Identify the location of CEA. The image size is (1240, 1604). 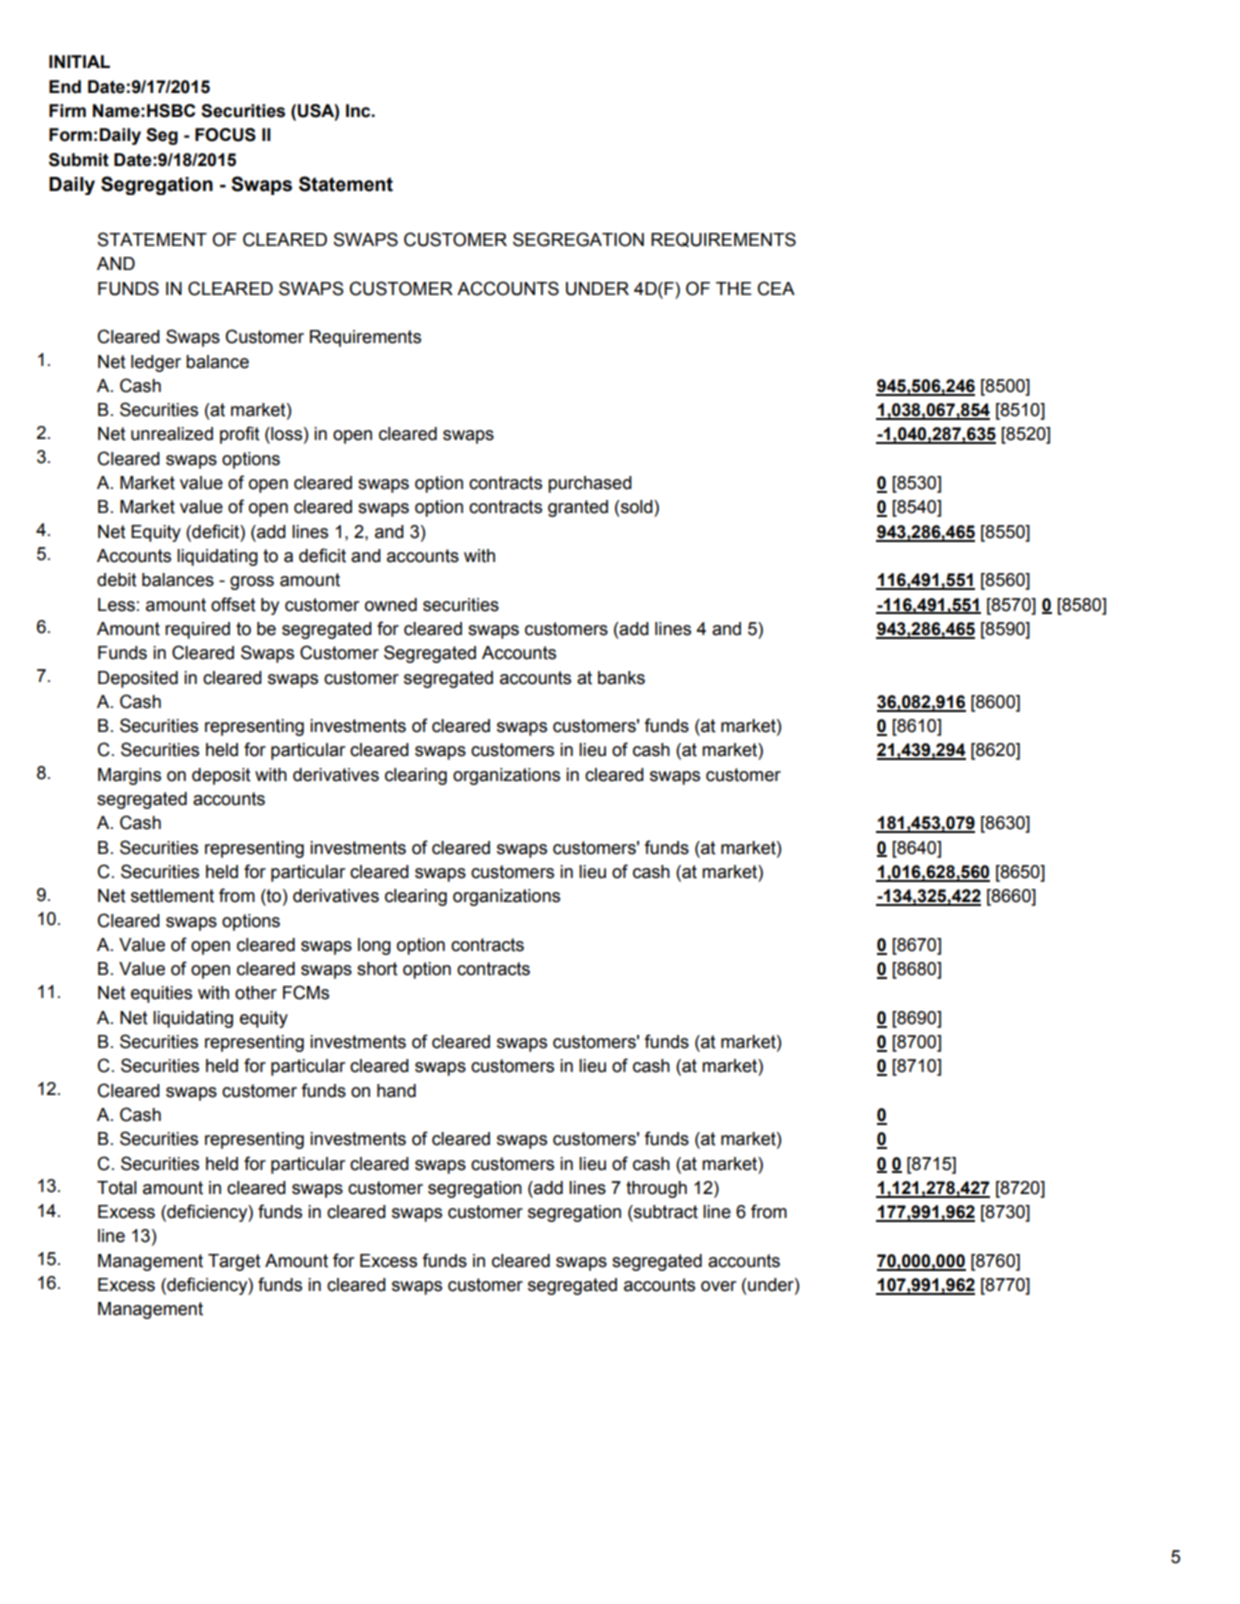
(776, 288).
